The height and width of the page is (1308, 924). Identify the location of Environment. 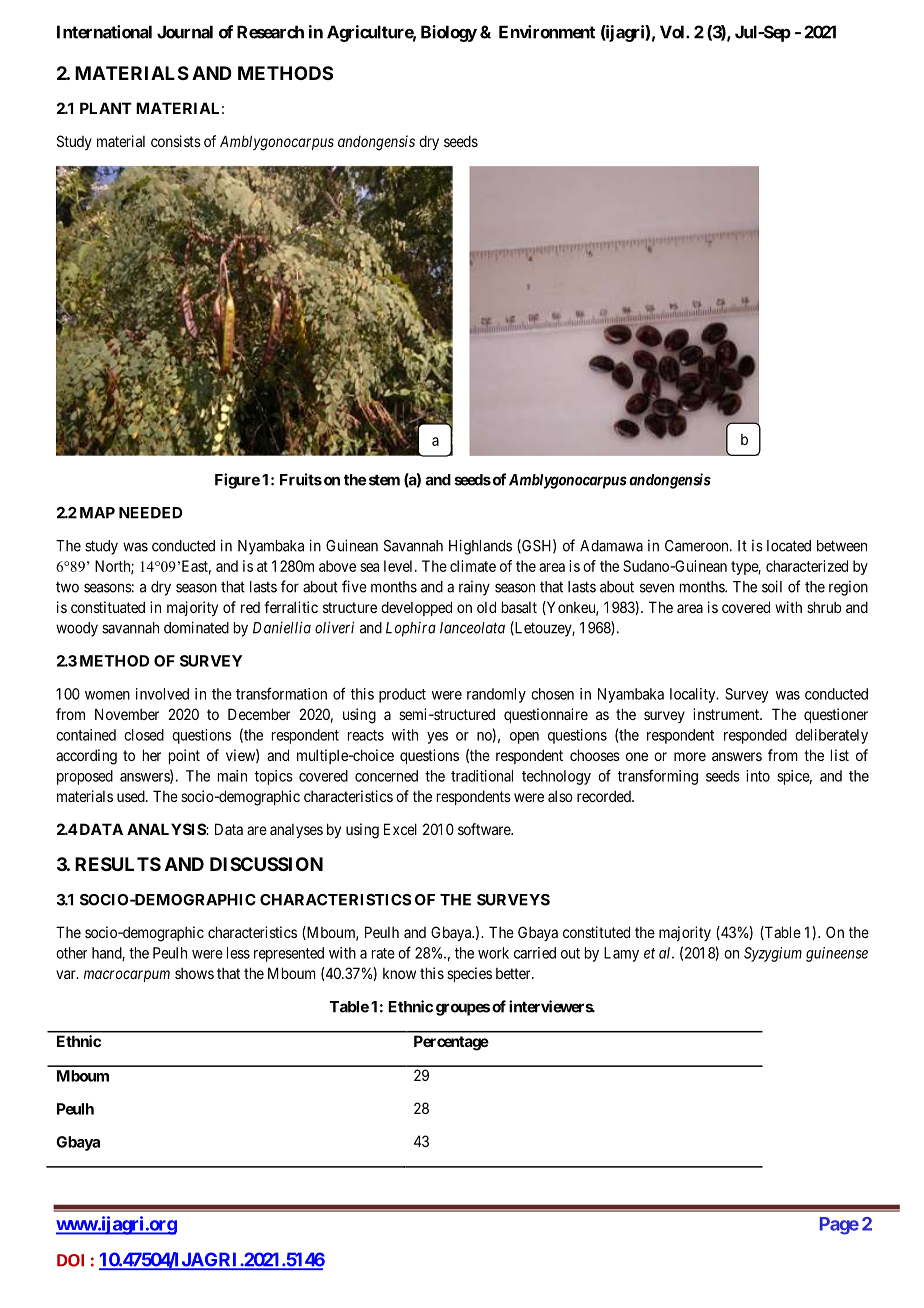
(547, 32).
